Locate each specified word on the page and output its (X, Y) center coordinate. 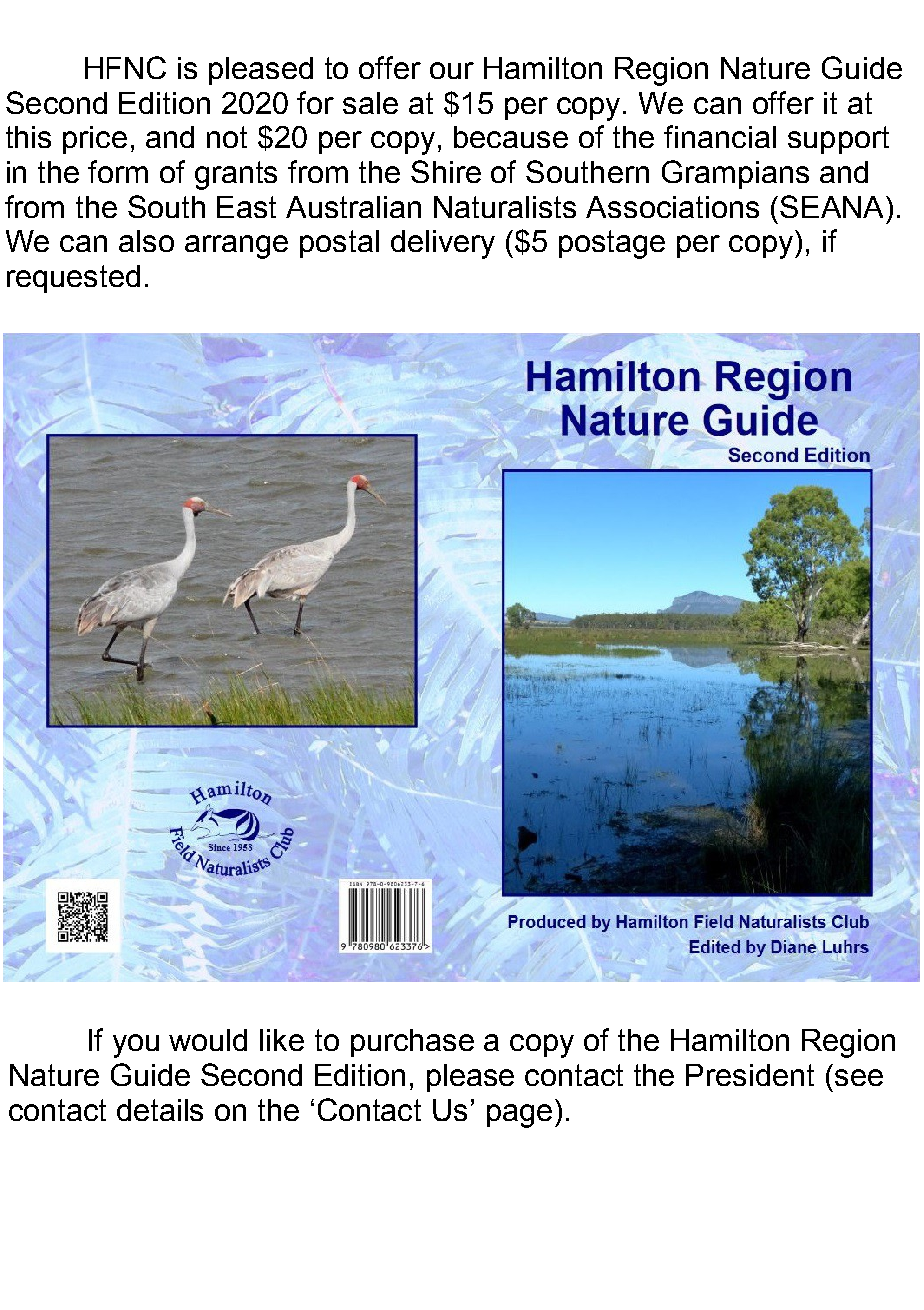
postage (612, 244)
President (750, 1075)
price (95, 140)
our (452, 70)
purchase (412, 1043)
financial (720, 136)
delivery (443, 244)
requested (73, 279)
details (160, 1110)
